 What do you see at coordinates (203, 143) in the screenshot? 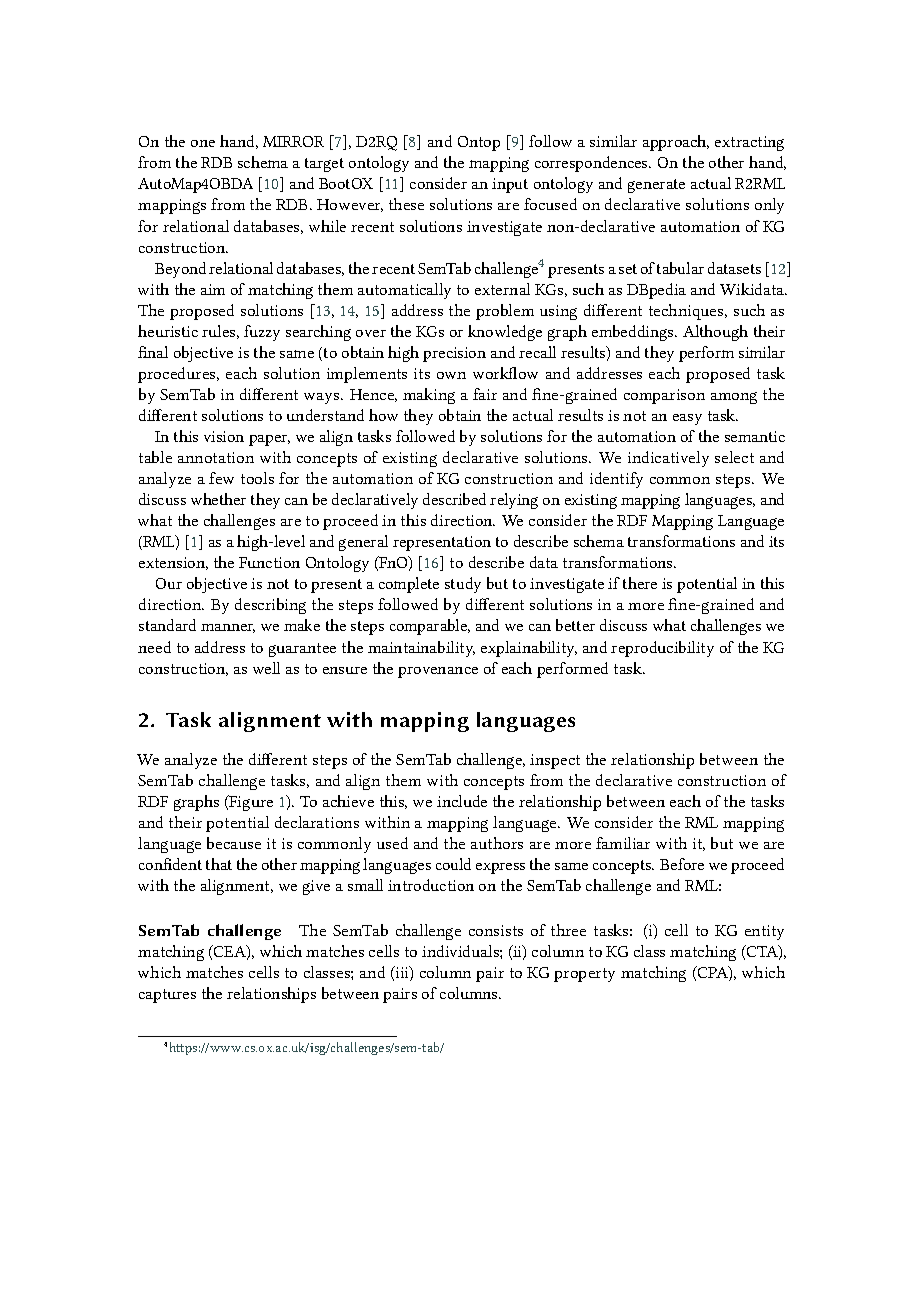
I see `one` at bounding box center [203, 143].
